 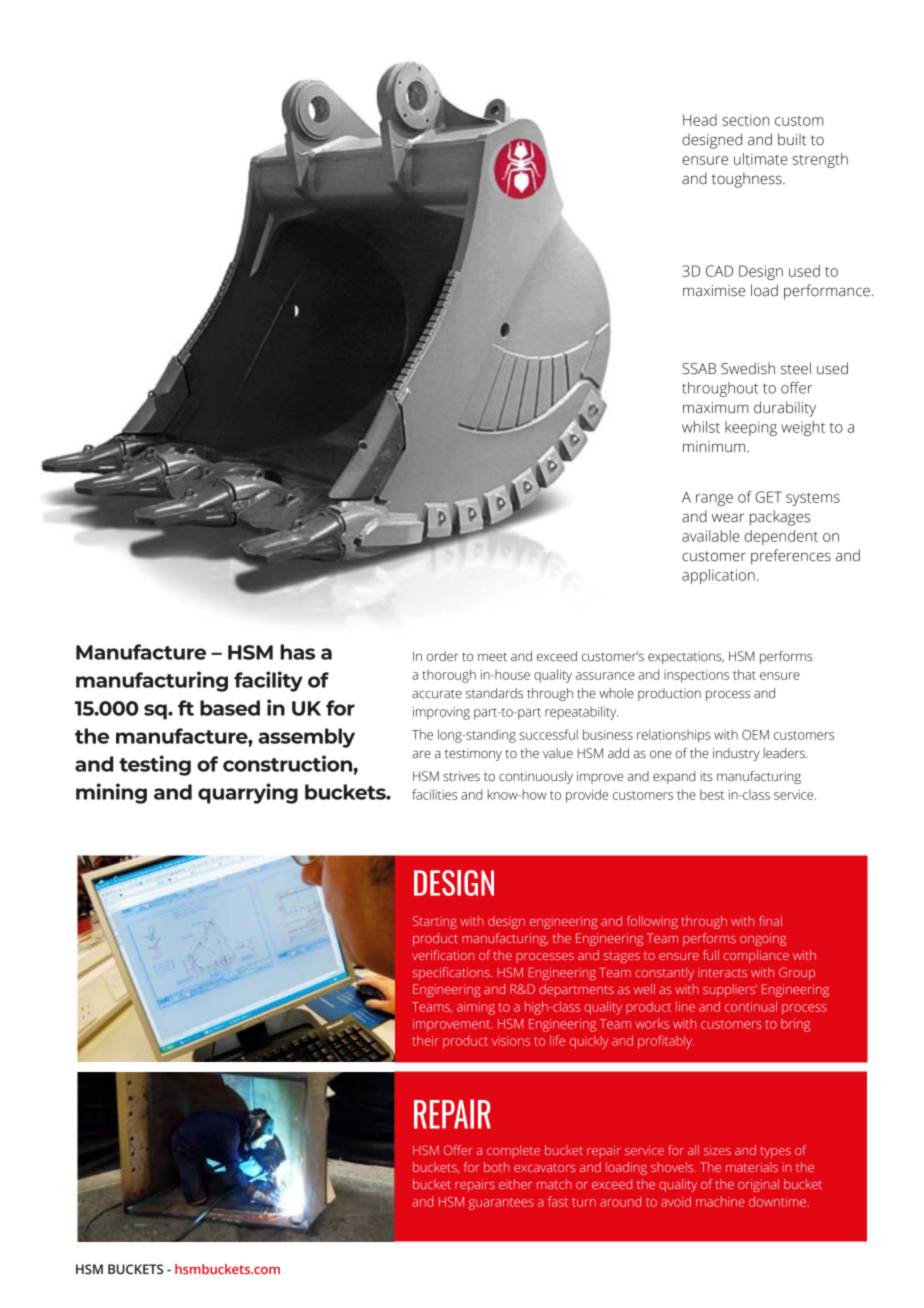 I want to click on Head, so click(x=700, y=120).
